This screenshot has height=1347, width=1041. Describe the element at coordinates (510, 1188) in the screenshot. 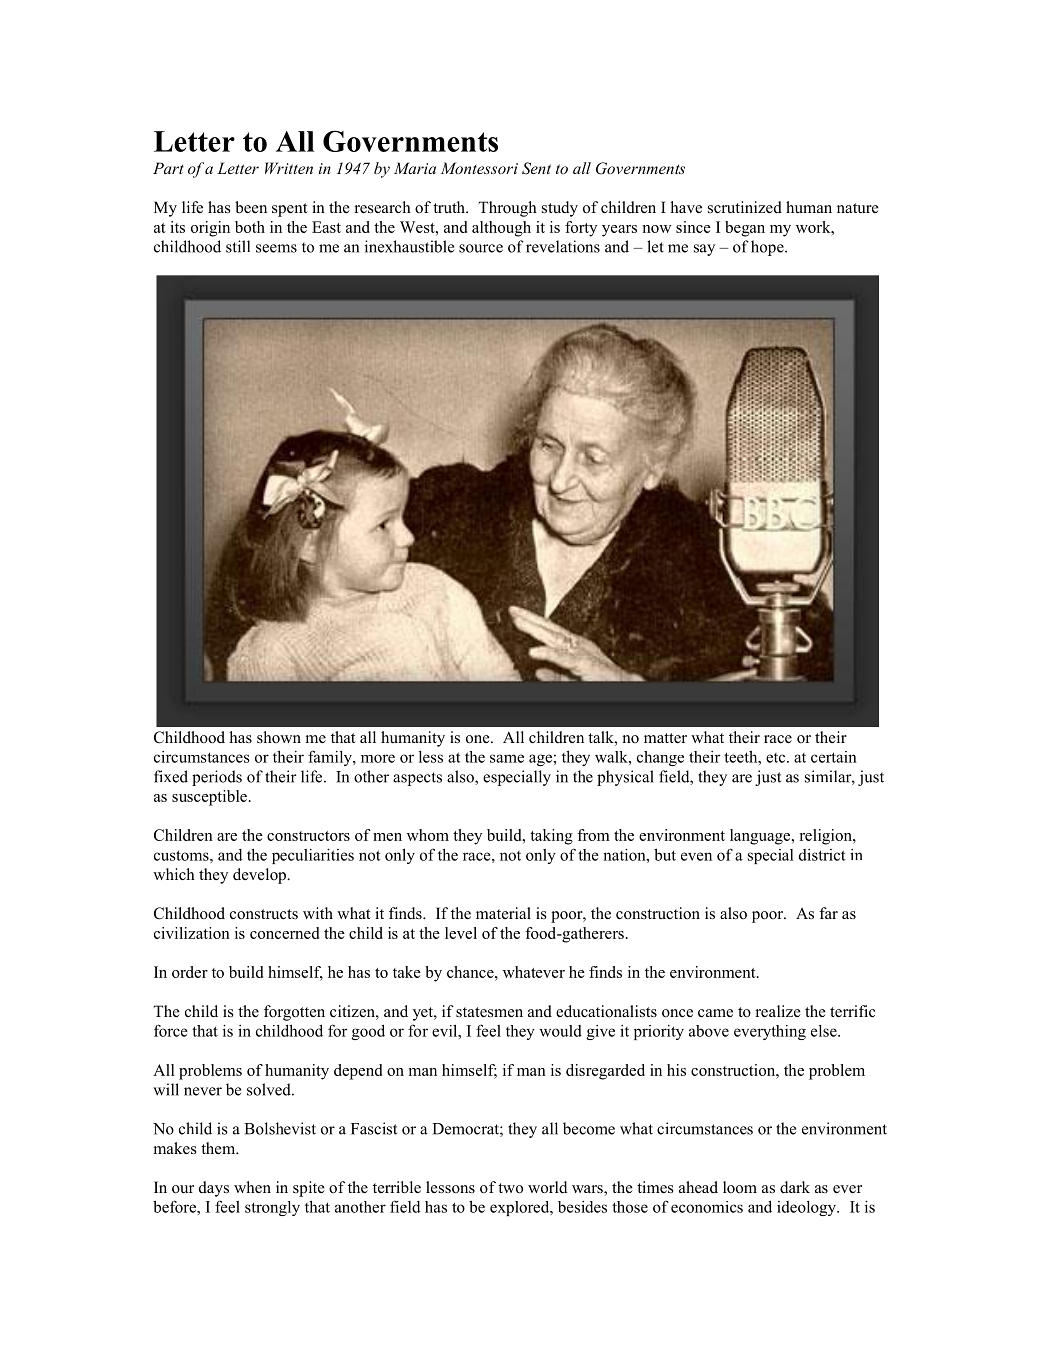

I see `two` at that location.
